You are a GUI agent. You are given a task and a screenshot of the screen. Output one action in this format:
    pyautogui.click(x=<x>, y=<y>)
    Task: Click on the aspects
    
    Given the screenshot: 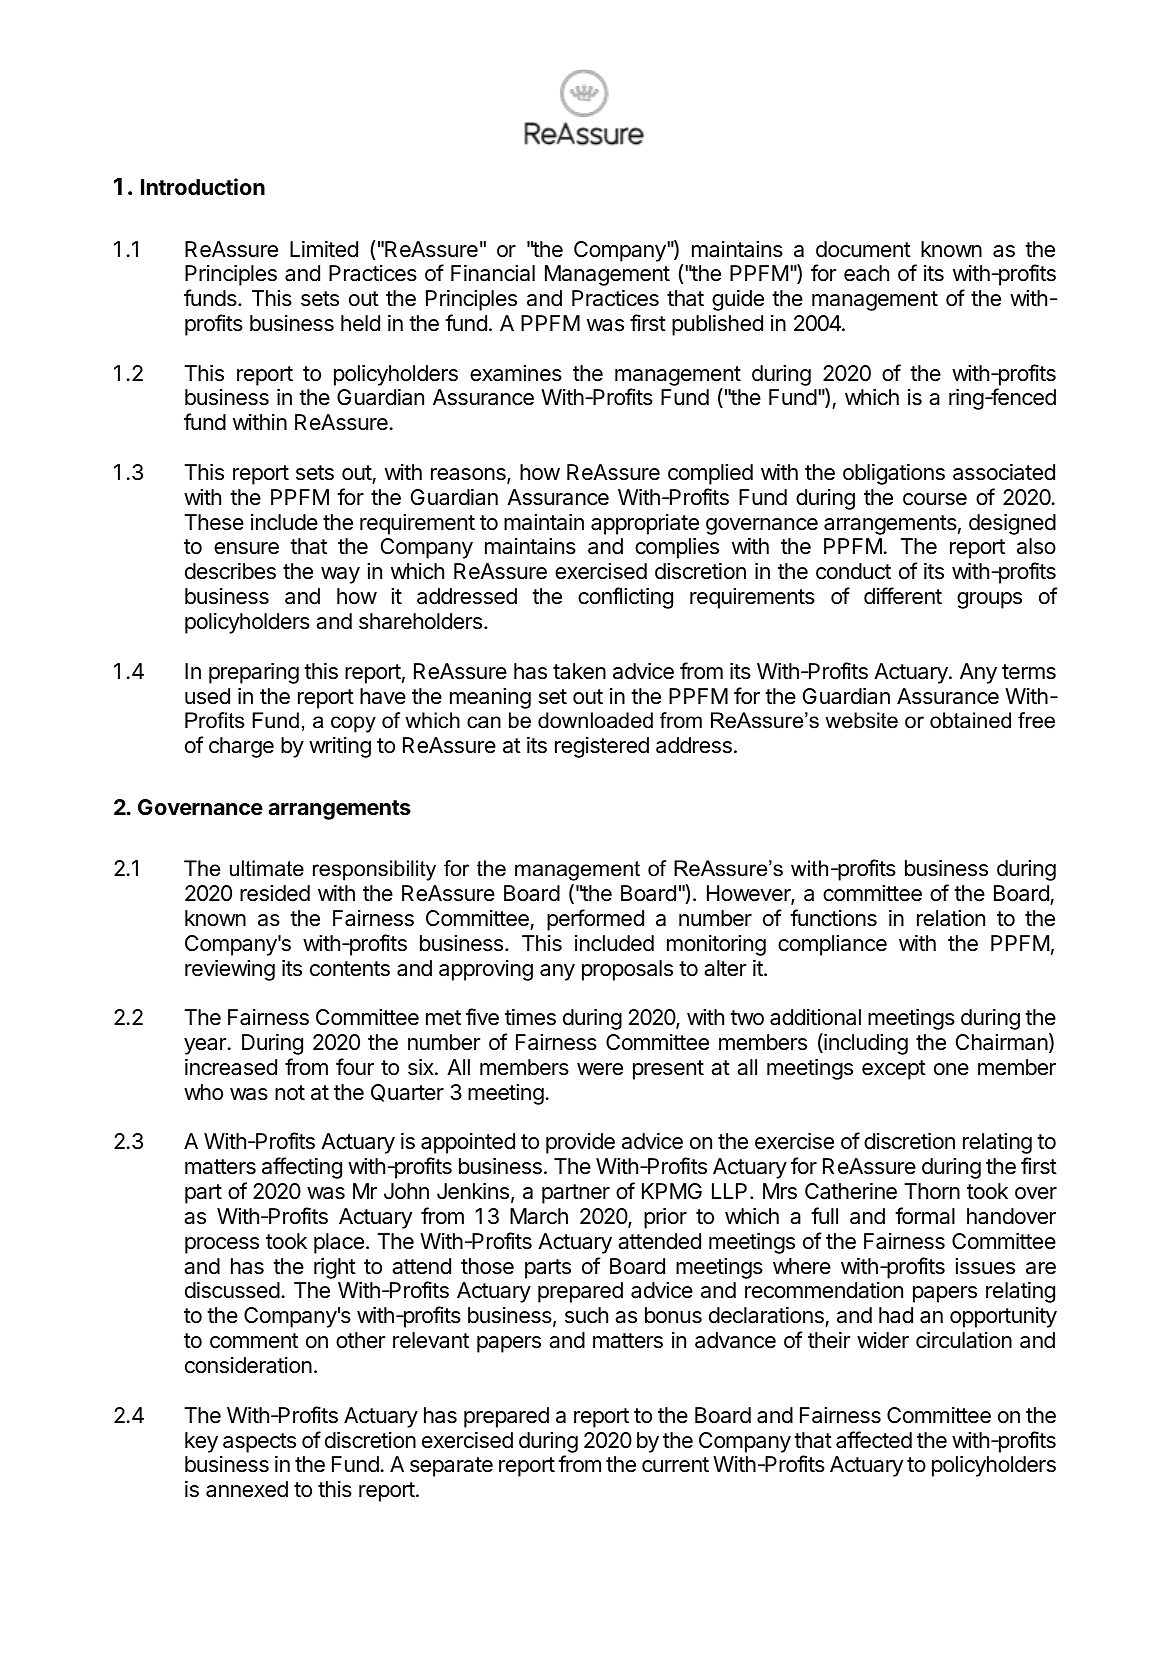 What is the action you would take?
    pyautogui.click(x=259, y=1443)
